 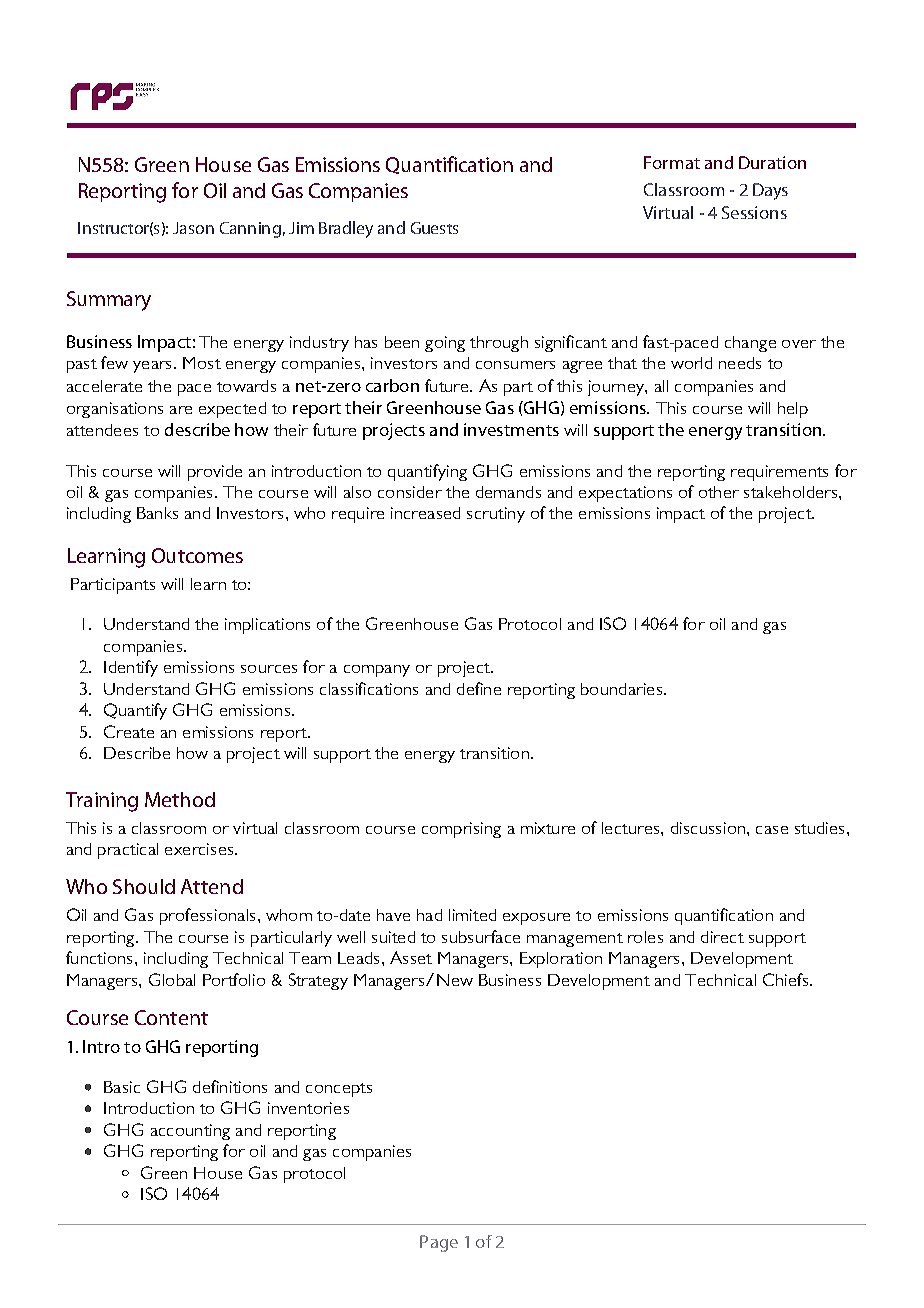 I want to click on Guests, so click(x=434, y=228).
